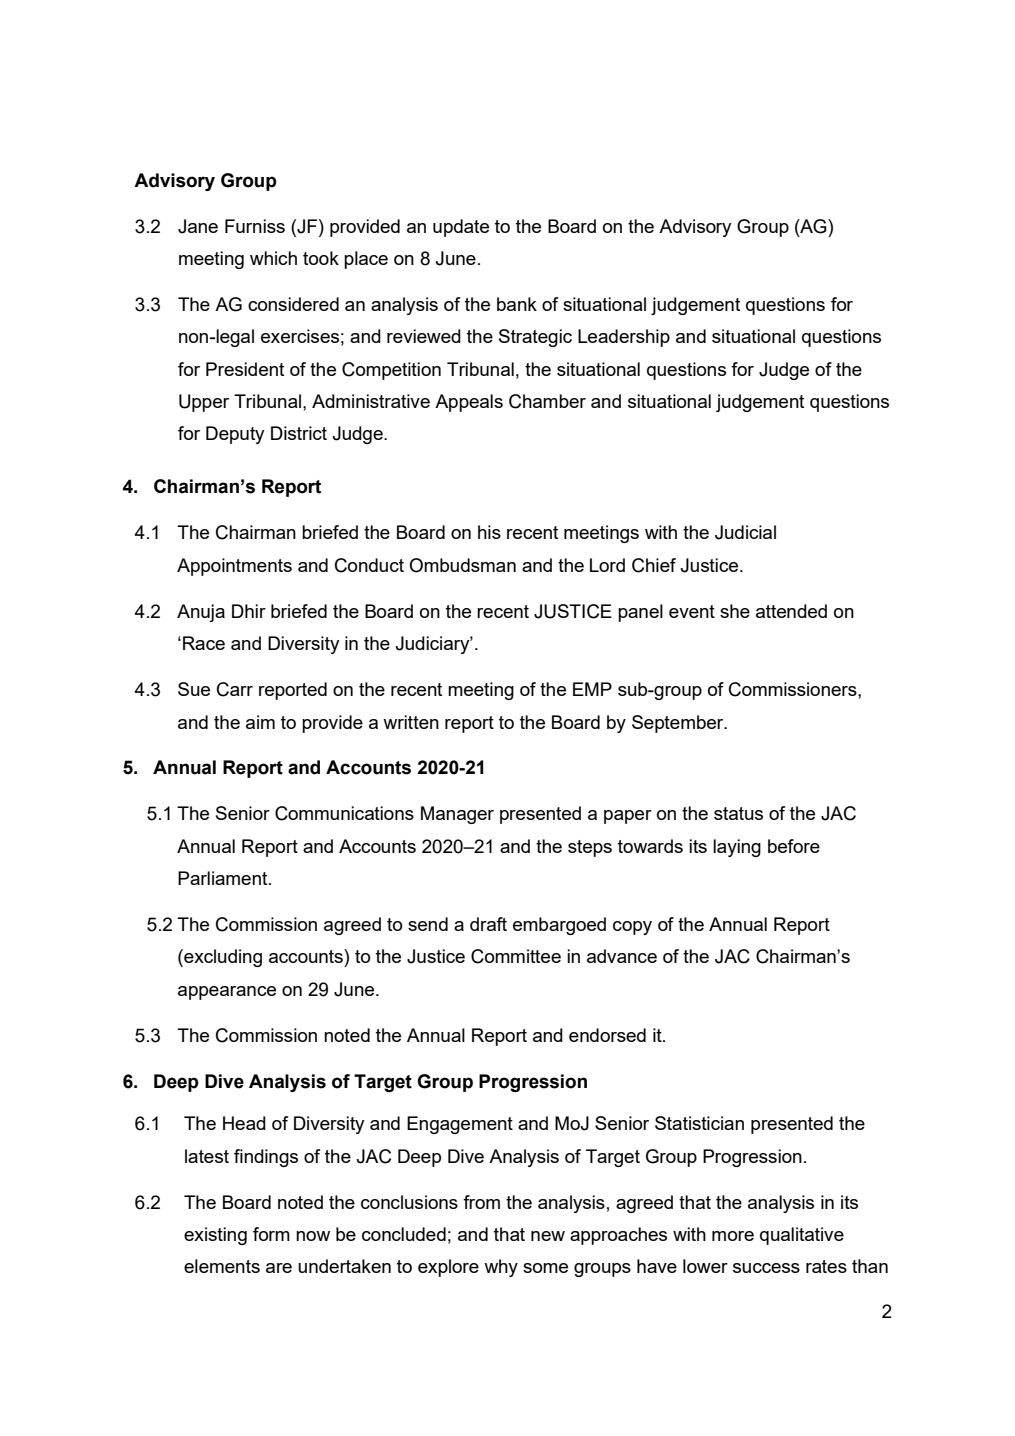 Image resolution: width=1015 pixels, height=1436 pixels. Describe the element at coordinates (517, 304) in the page. I see `bank` at that location.
